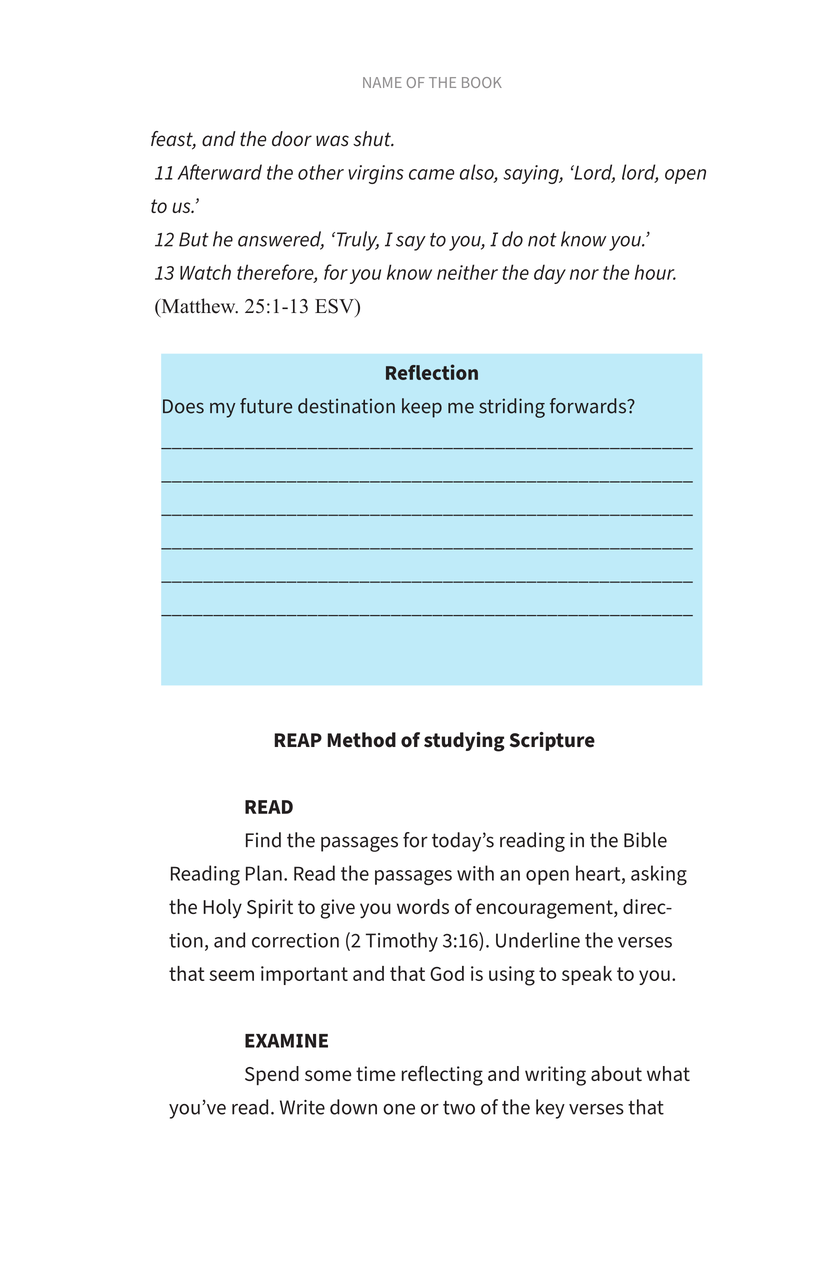  I want to click on future, so click(266, 406).
